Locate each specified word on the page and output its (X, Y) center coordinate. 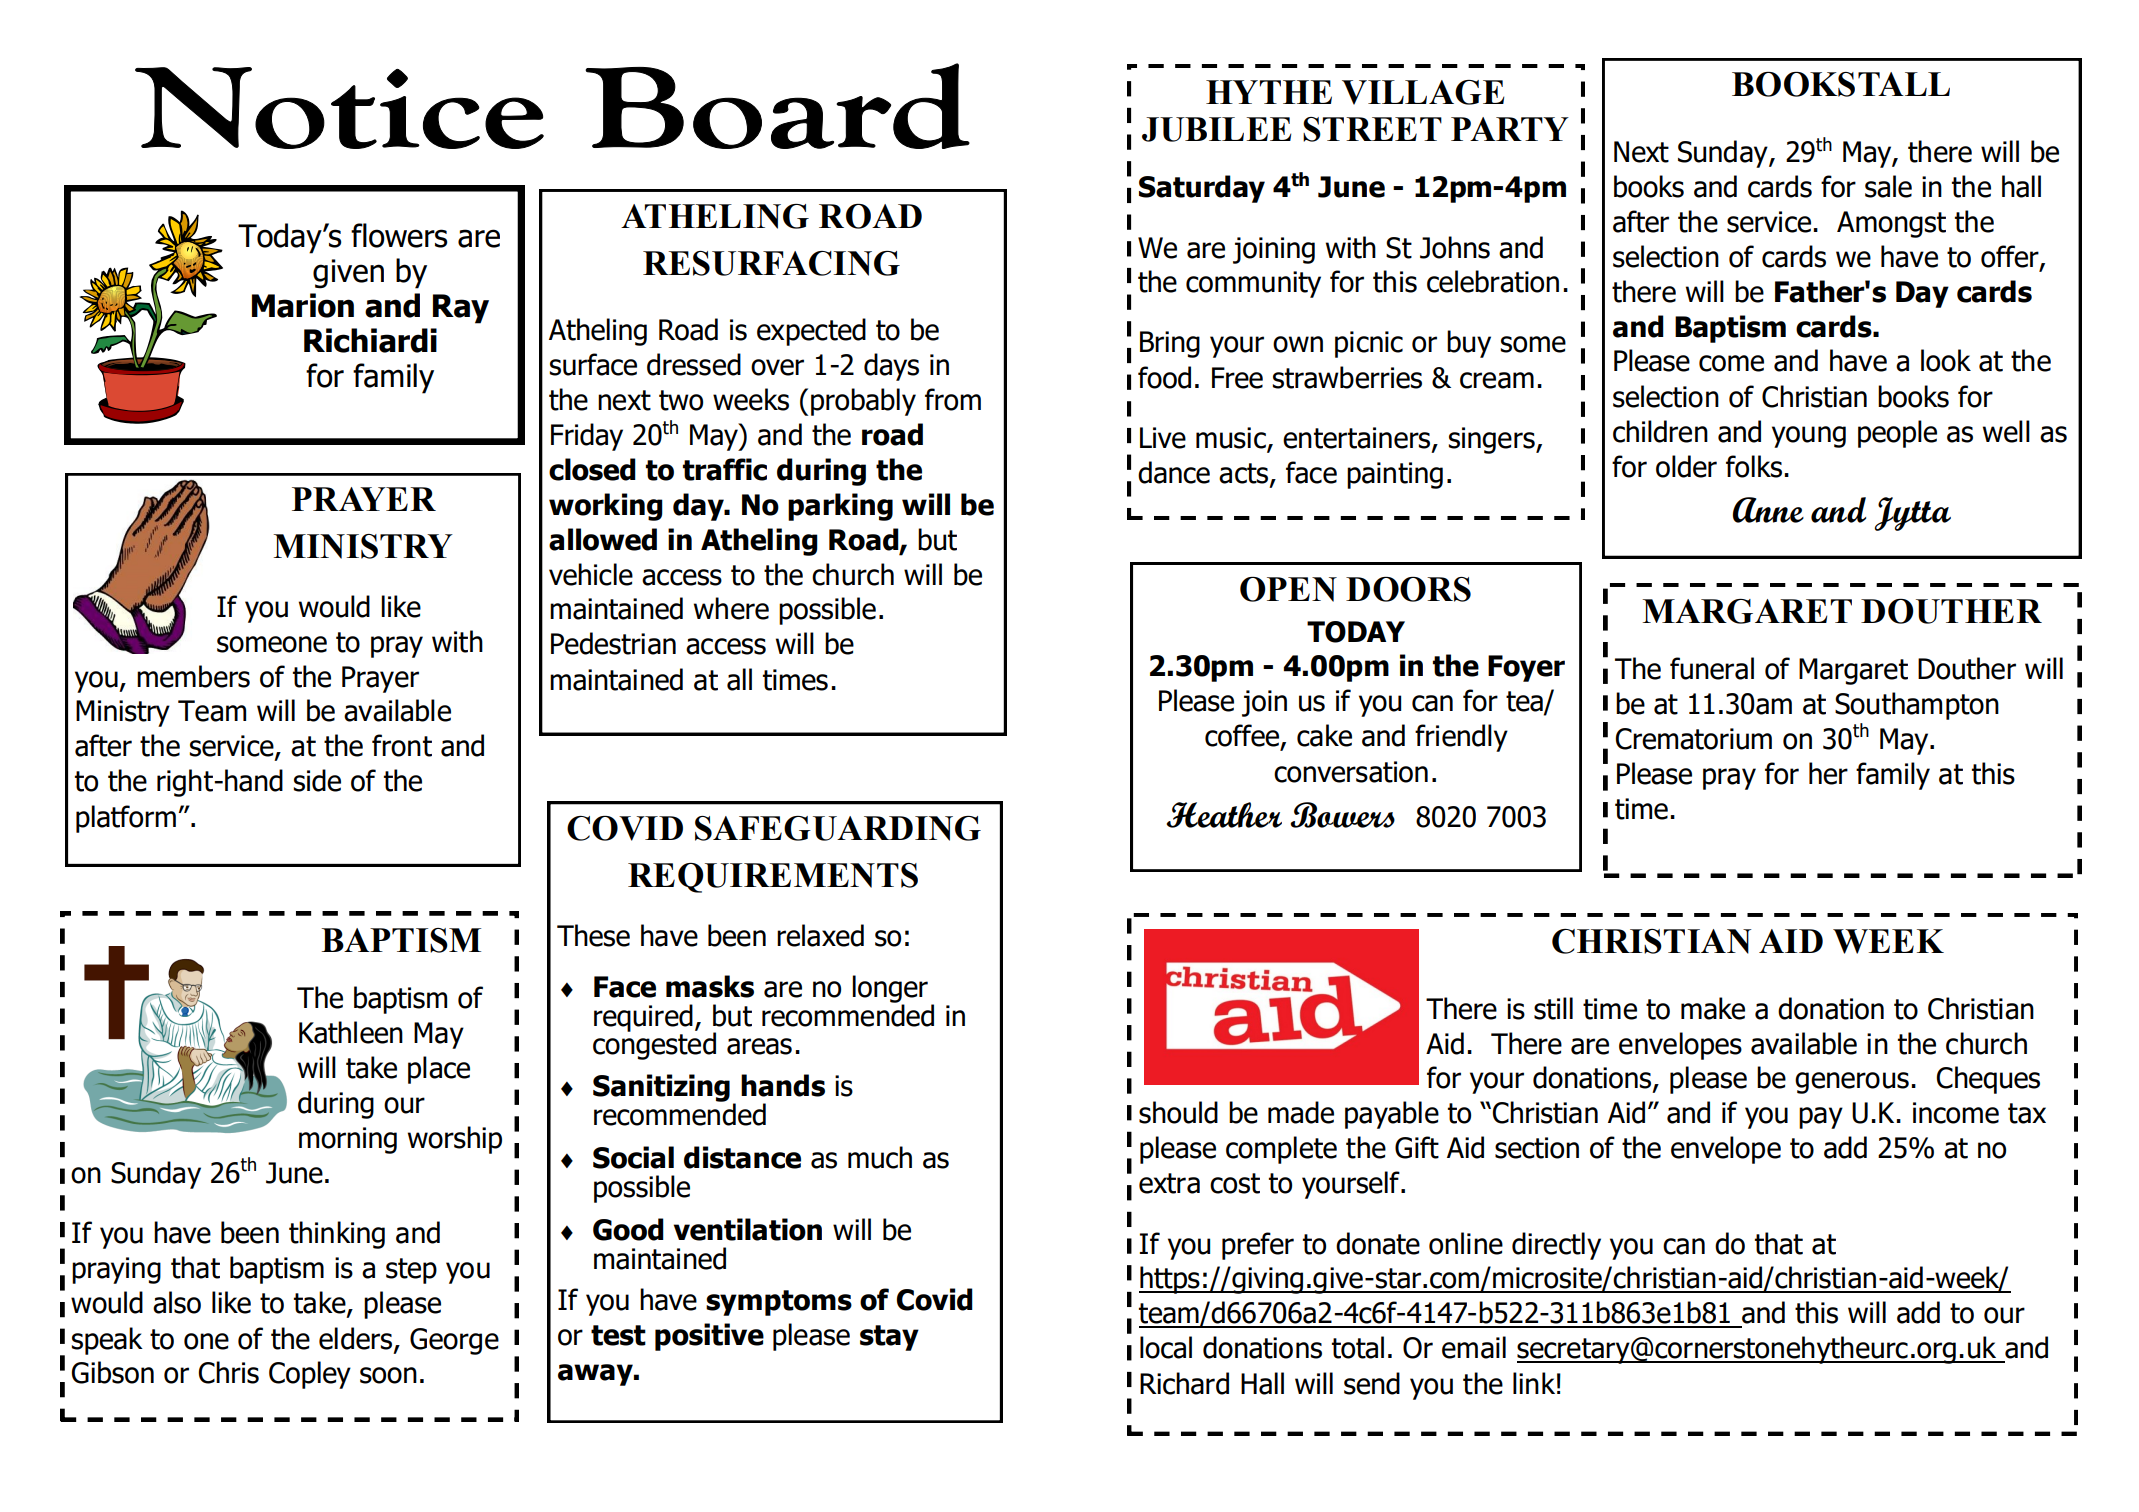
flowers (399, 235)
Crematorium (1693, 739)
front (402, 745)
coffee (1243, 736)
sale (1888, 186)
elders (357, 1339)
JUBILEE (1217, 129)
